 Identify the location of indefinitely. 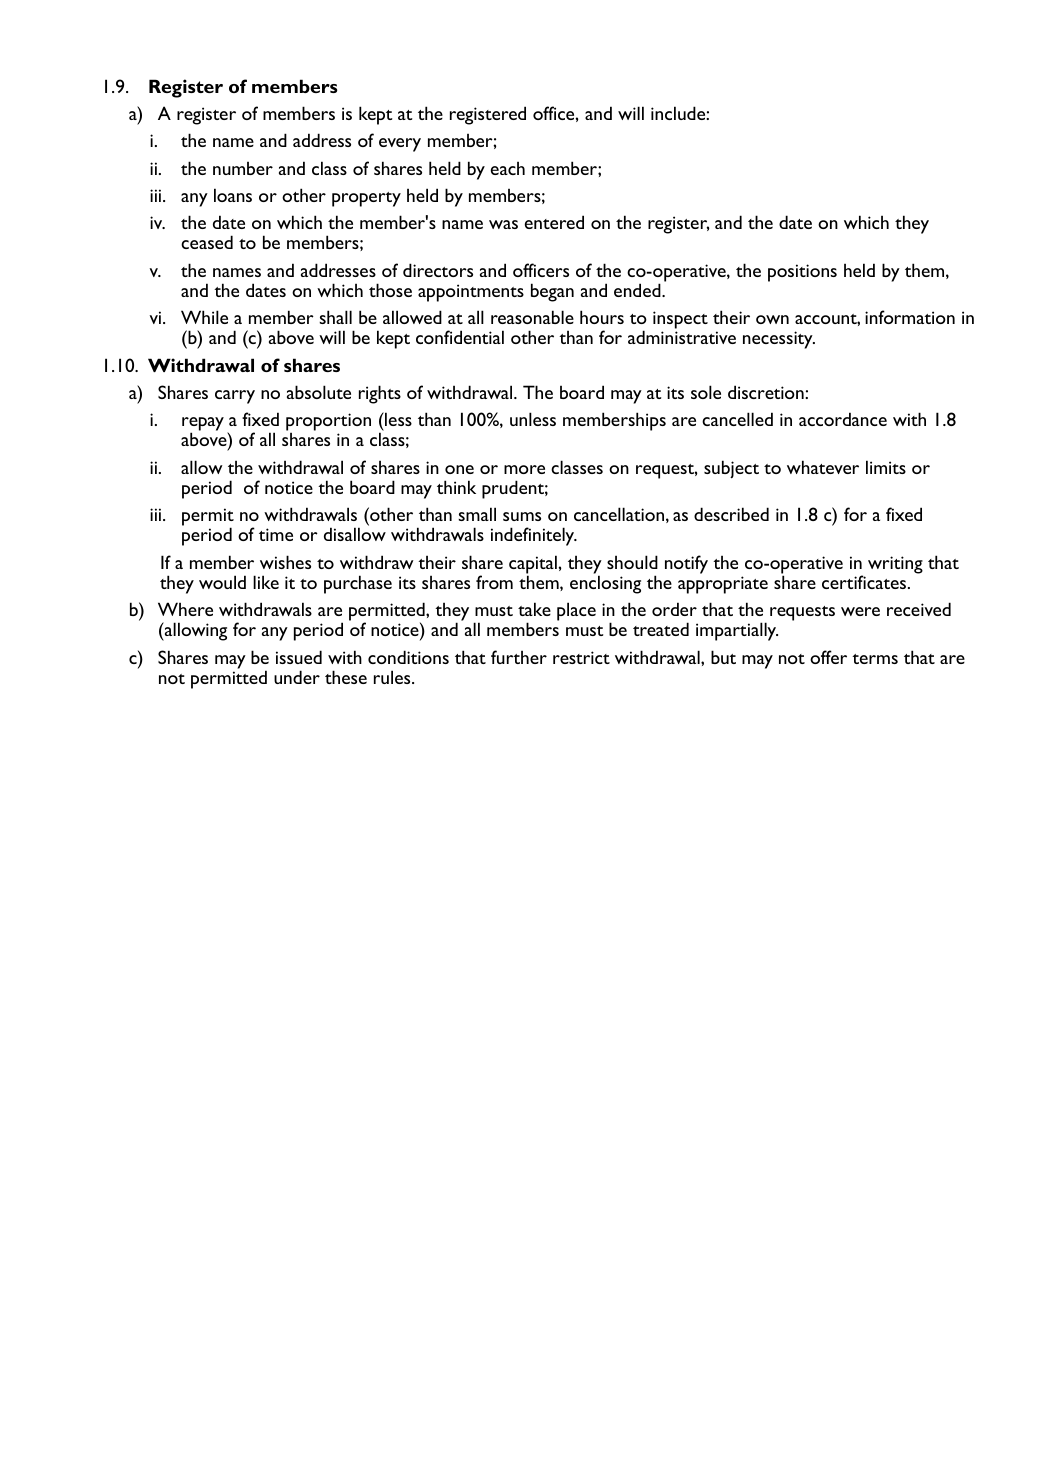
(534, 536).
